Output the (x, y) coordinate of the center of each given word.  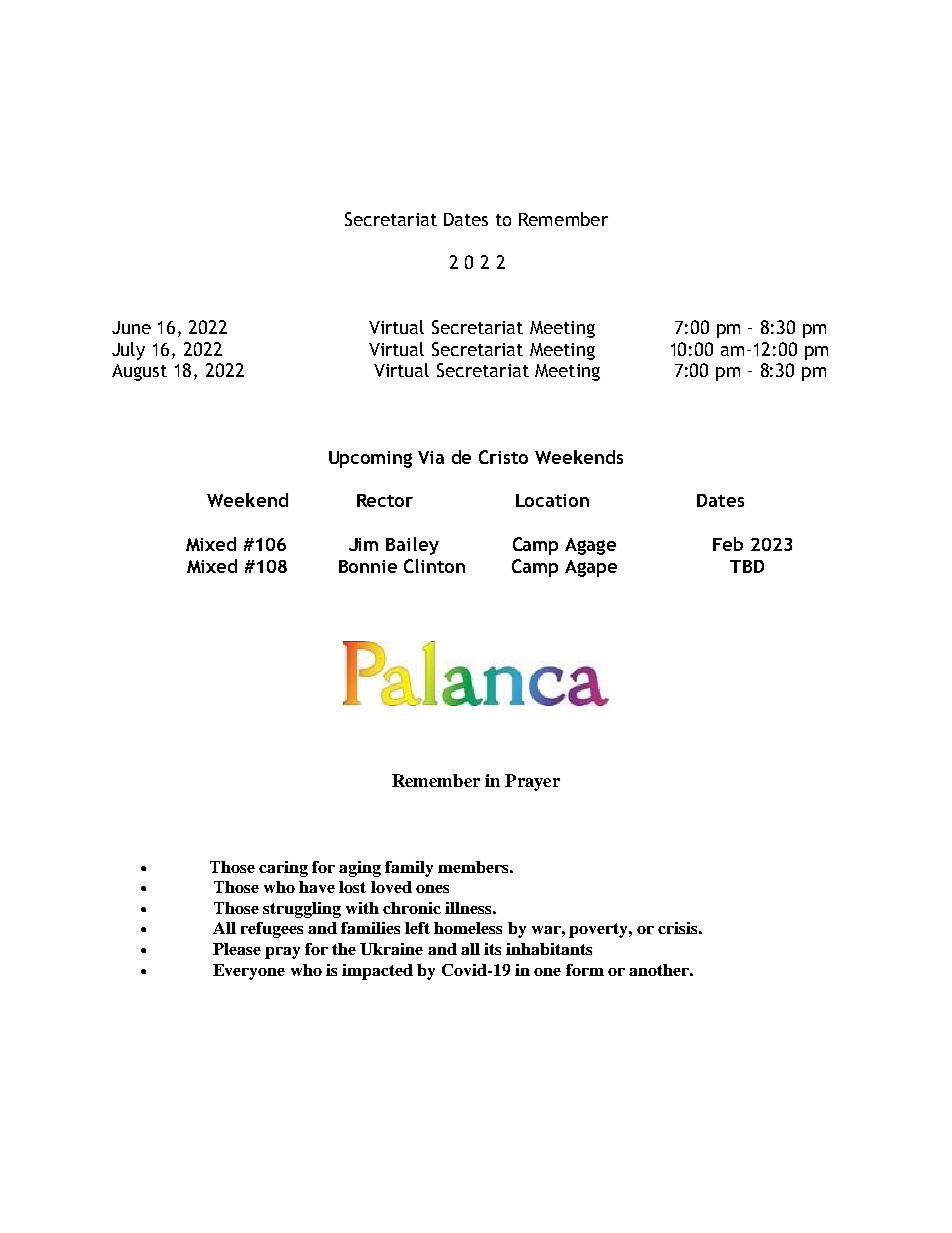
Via (431, 457)
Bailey (412, 546)
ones (432, 889)
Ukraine (391, 949)
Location (552, 500)
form (585, 970)
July (128, 351)
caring (283, 869)
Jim (363, 544)
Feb (728, 544)
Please (237, 949)
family (409, 869)
